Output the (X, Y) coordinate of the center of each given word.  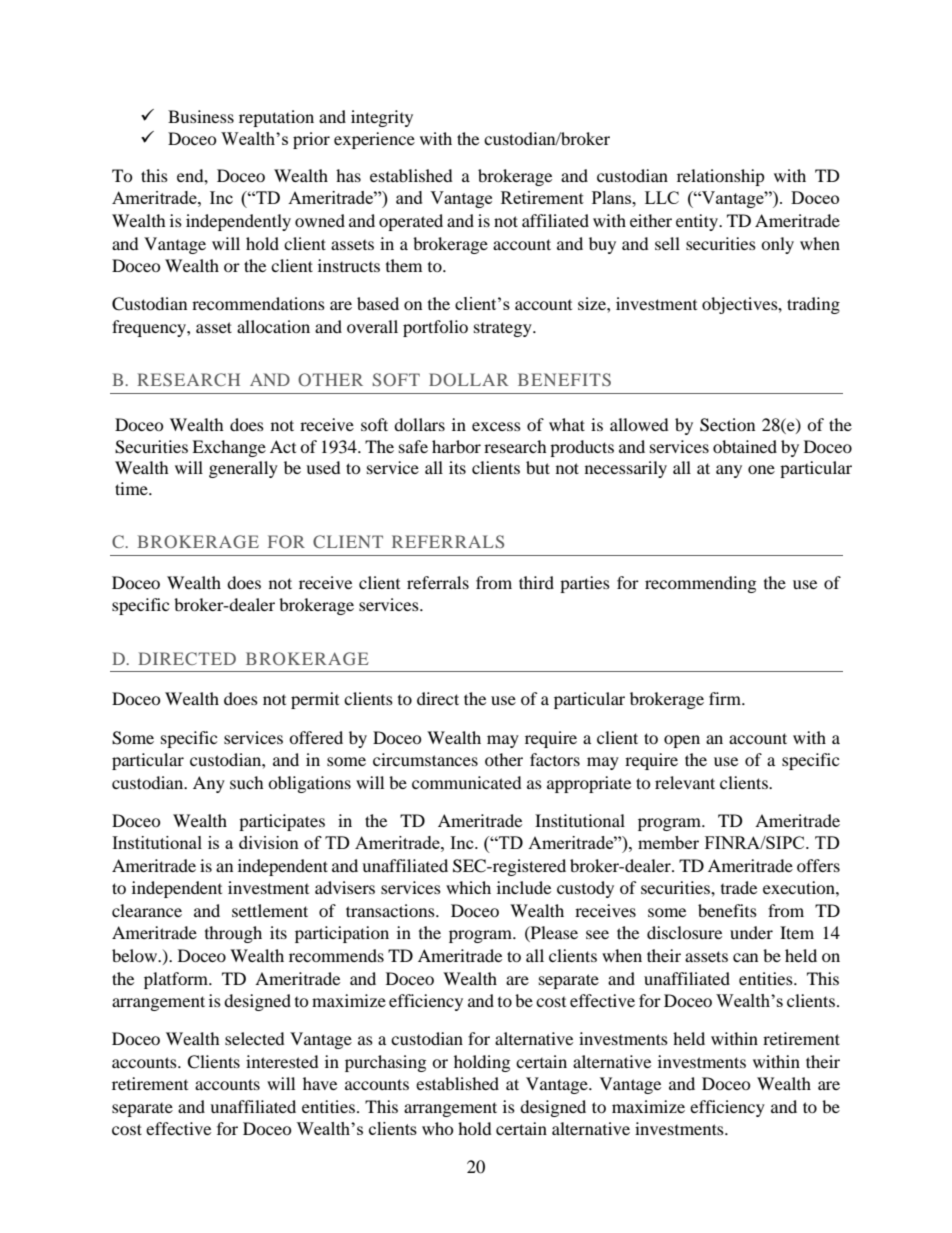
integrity (382, 118)
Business (201, 116)
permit (315, 700)
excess (496, 426)
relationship (721, 177)
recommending (700, 584)
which (468, 887)
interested (282, 1061)
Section (727, 425)
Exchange (229, 448)
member (668, 842)
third (536, 582)
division (269, 842)
